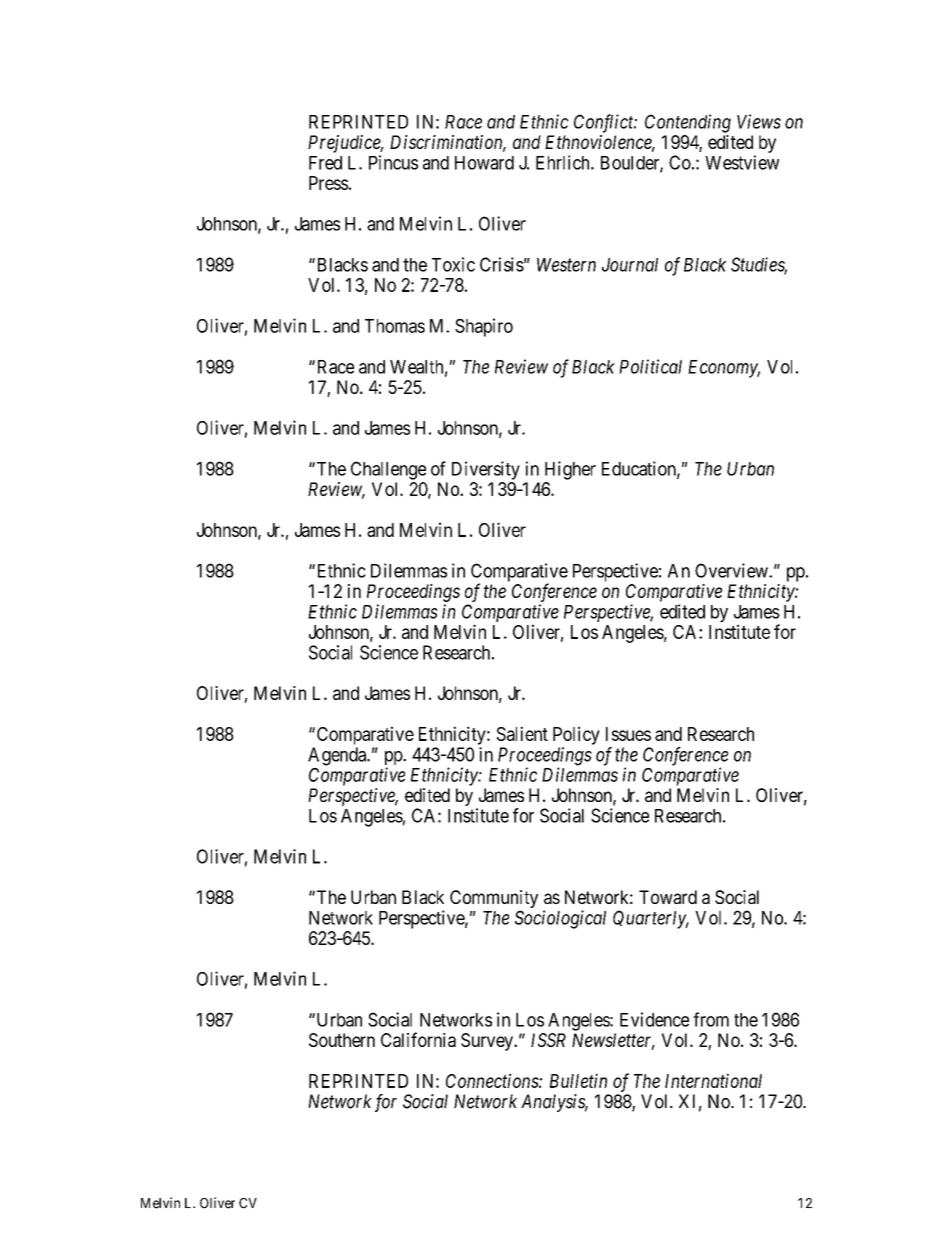  What do you see at coordinates (338, 756) in the document?
I see `Agenda` at bounding box center [338, 756].
